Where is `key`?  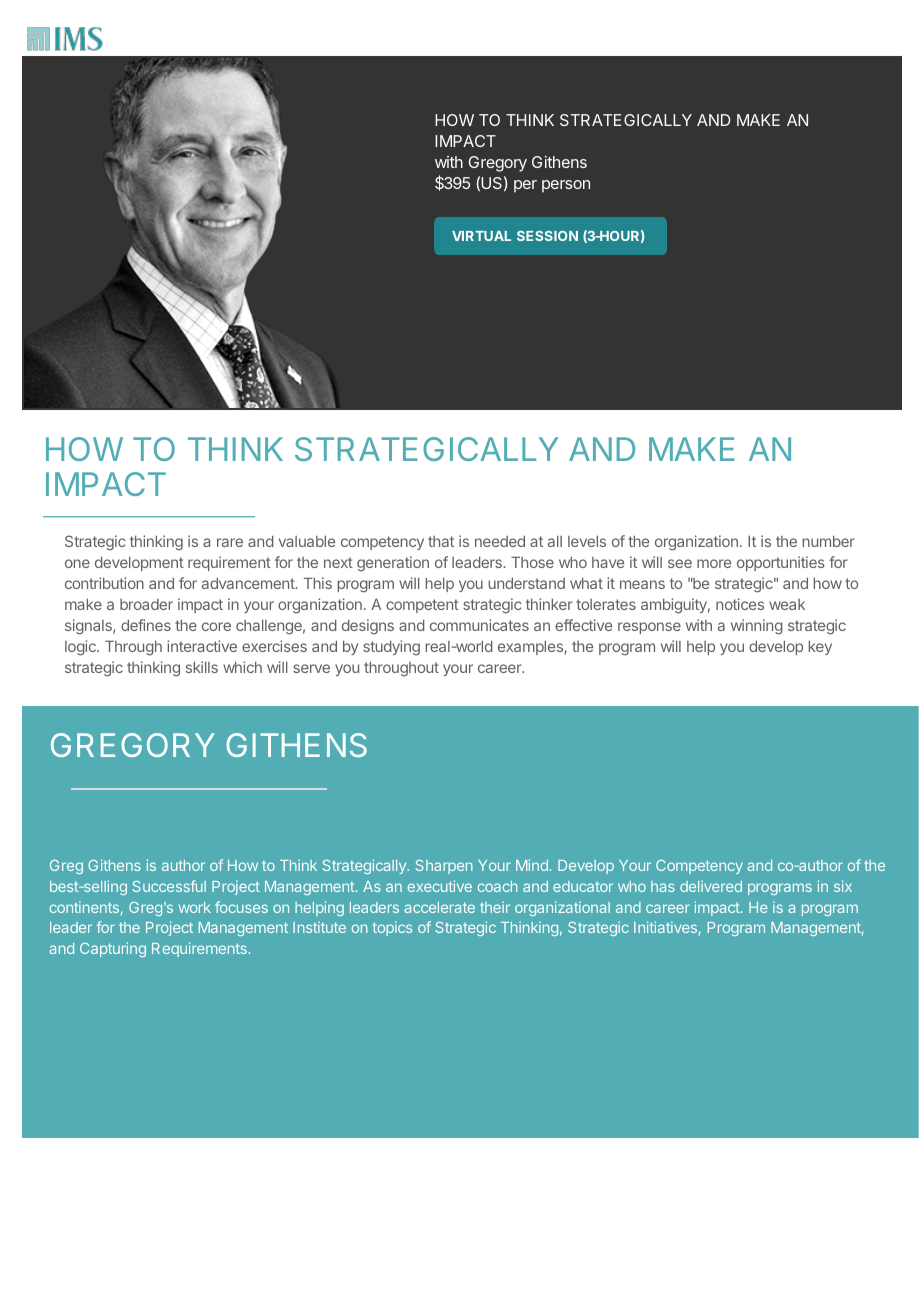
key is located at coordinates (820, 648).
